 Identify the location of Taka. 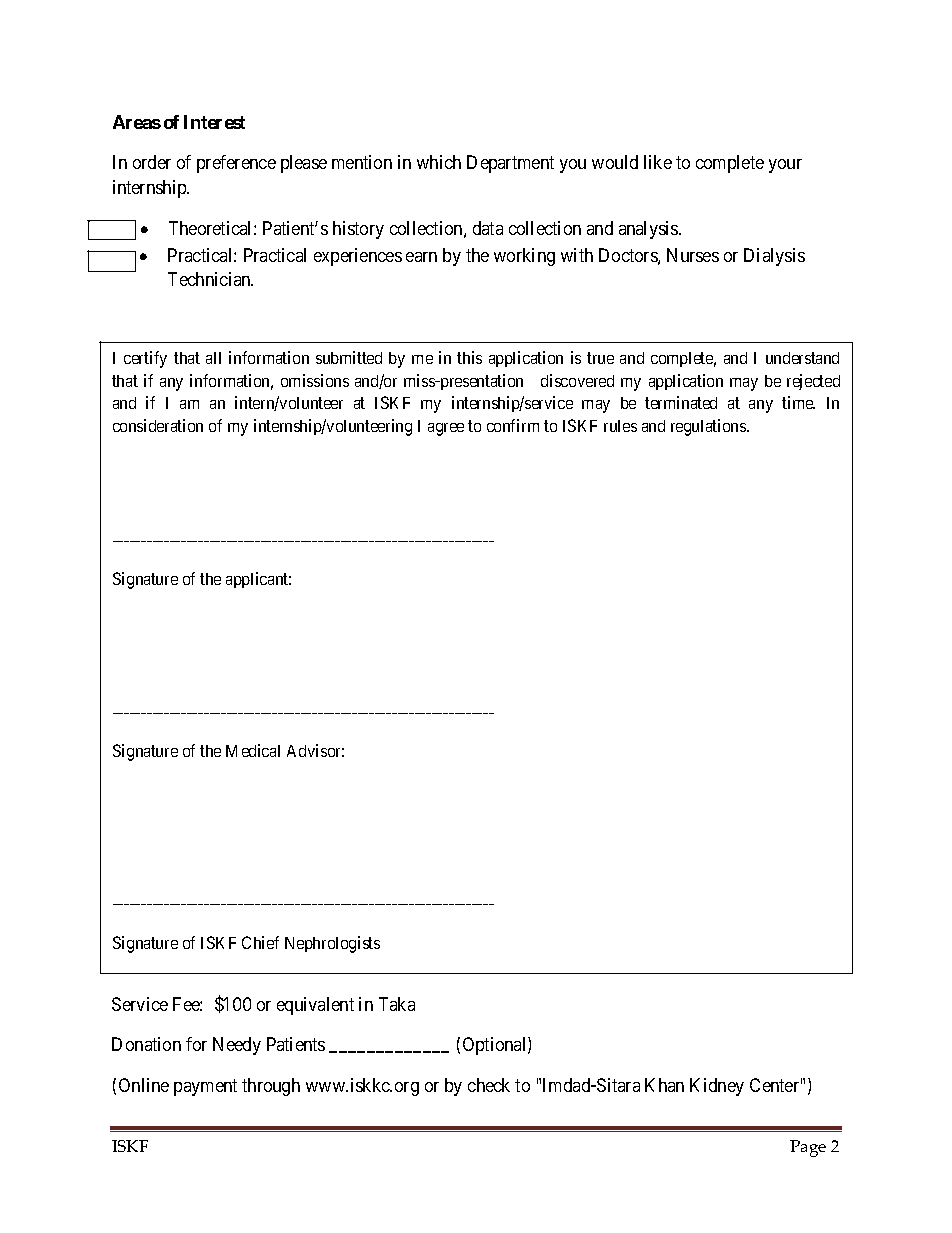
(397, 1004).
